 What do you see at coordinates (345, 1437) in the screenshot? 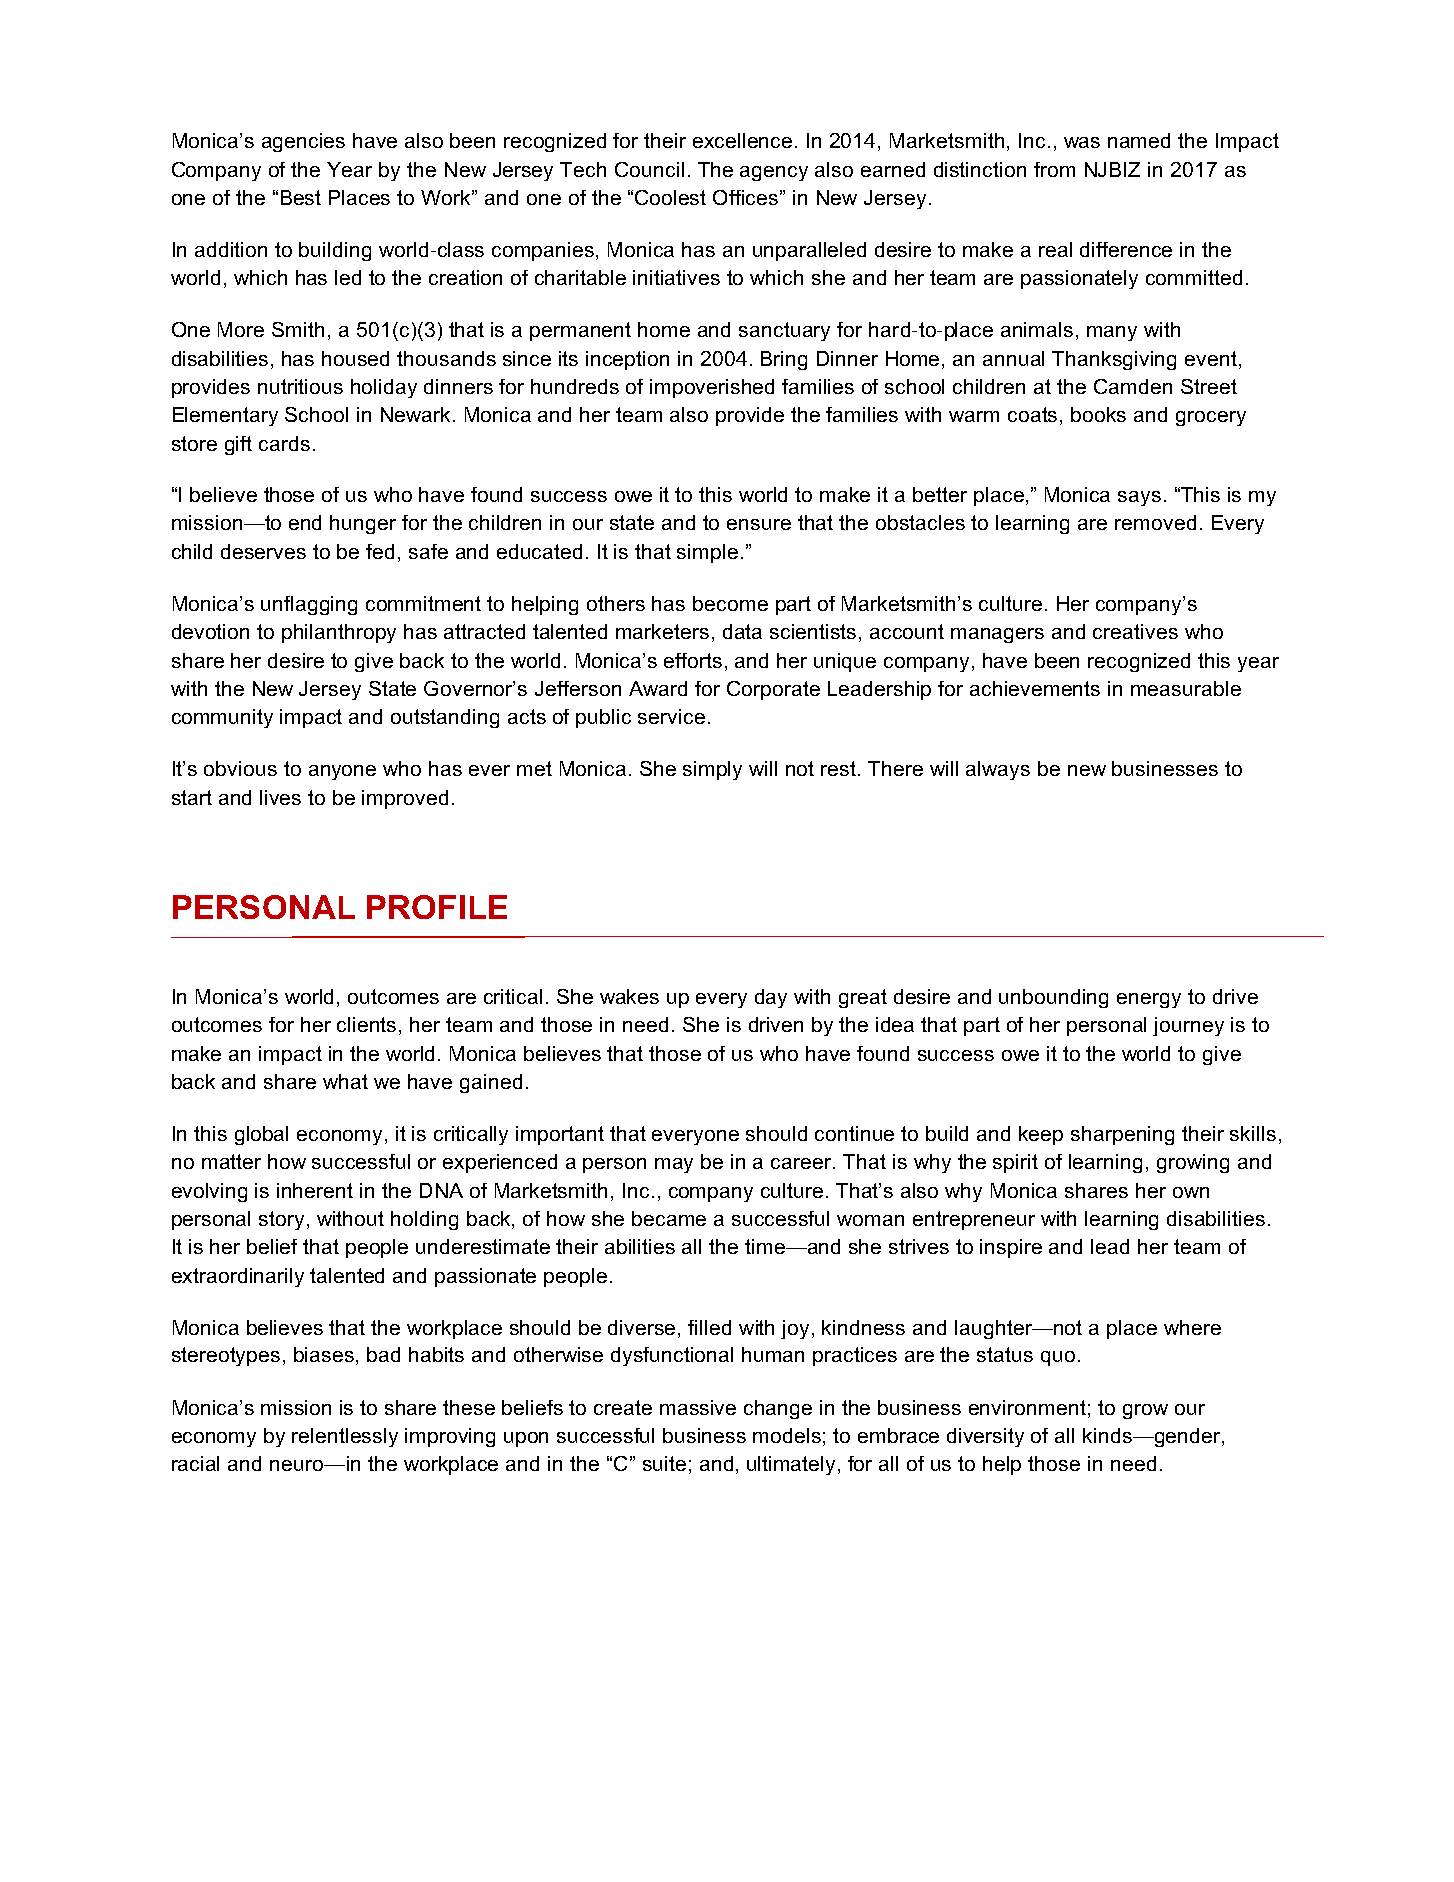
I see `relentlessly` at bounding box center [345, 1437].
